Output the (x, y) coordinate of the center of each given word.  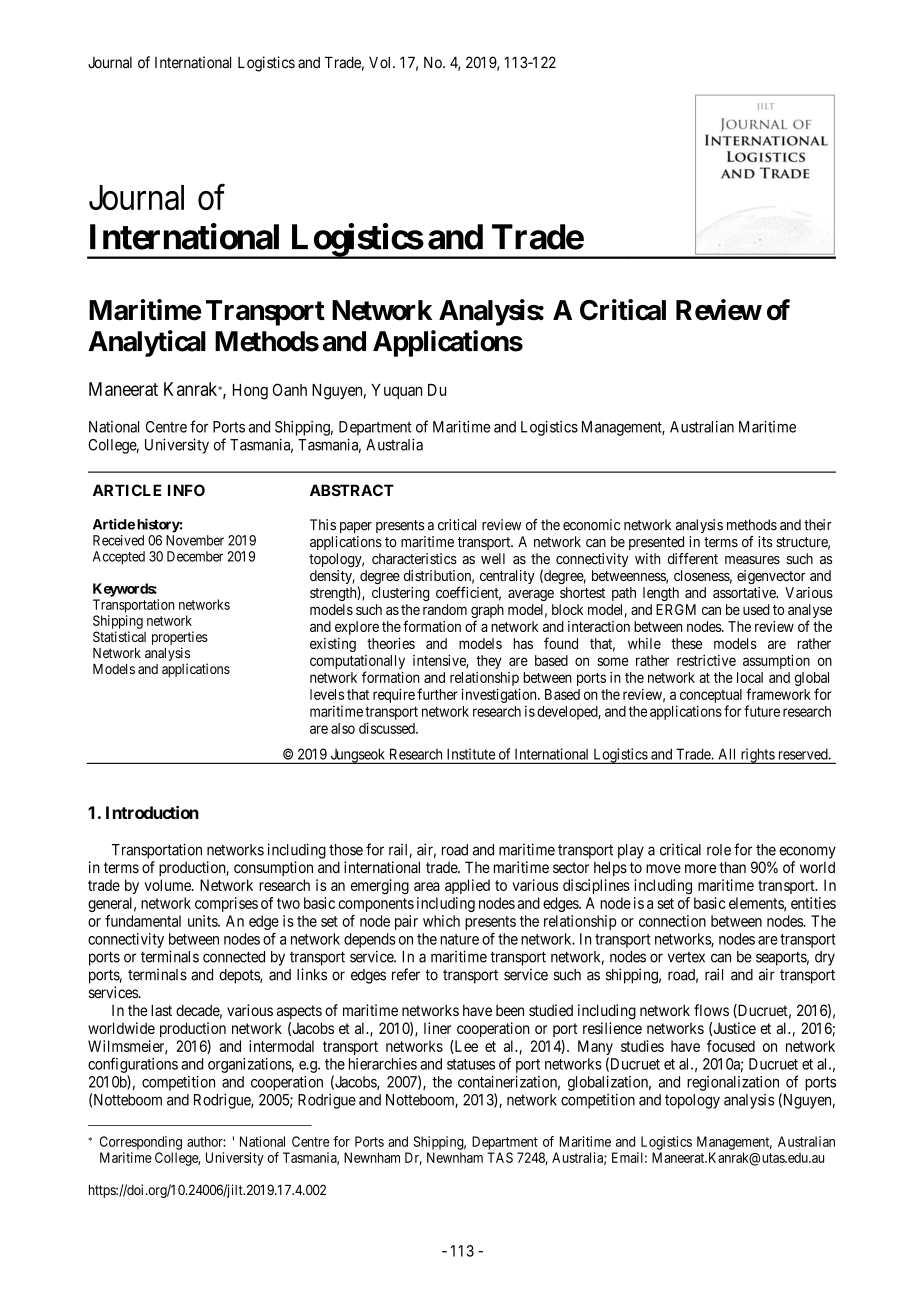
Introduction (152, 812)
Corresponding (141, 1143)
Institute (471, 754)
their (818, 525)
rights (757, 756)
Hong (250, 392)
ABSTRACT (352, 490)
